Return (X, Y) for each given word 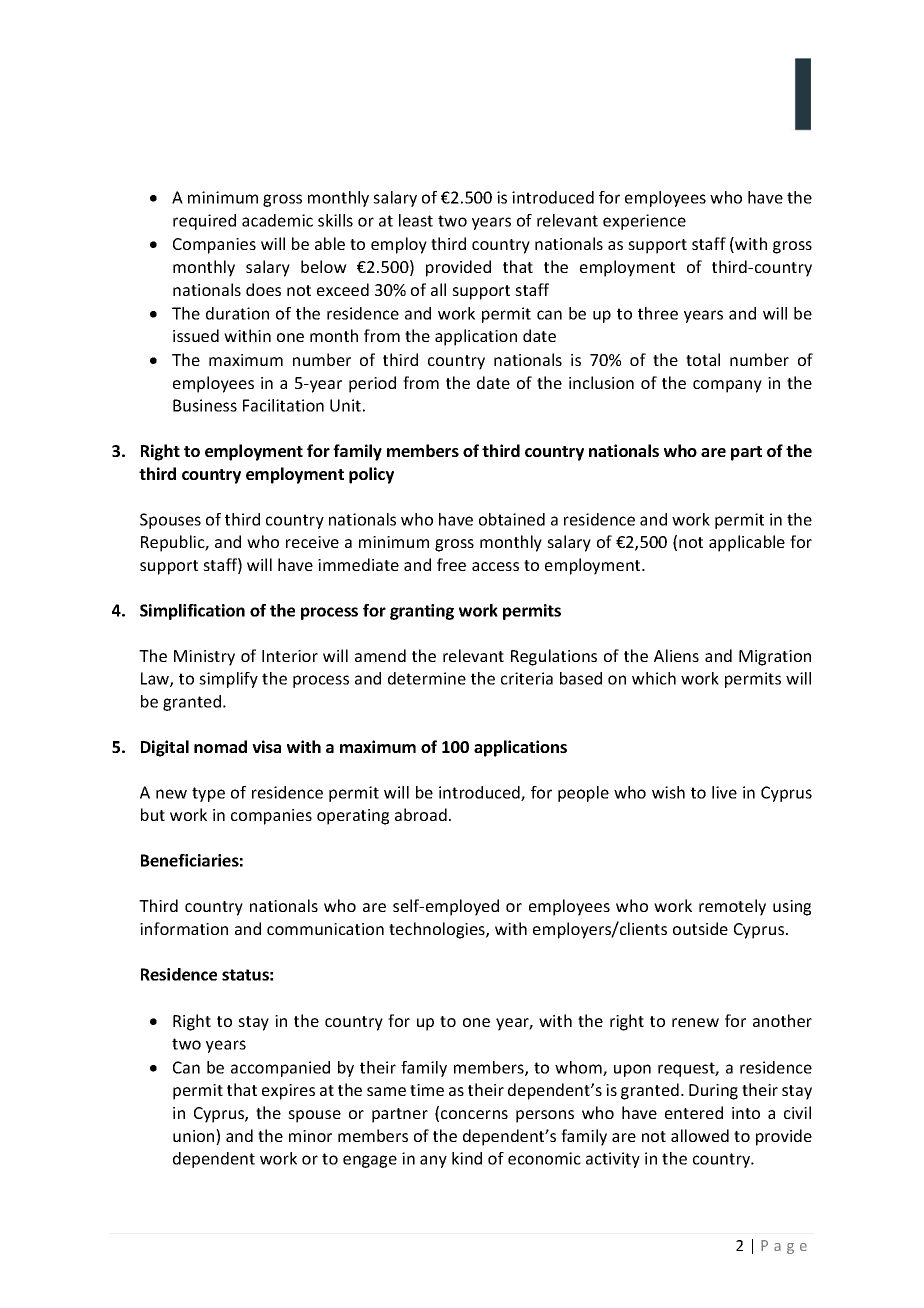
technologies (438, 930)
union (195, 1137)
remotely (732, 907)
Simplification (192, 612)
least (416, 220)
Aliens (676, 655)
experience (644, 222)
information (184, 928)
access (495, 566)
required (204, 222)
